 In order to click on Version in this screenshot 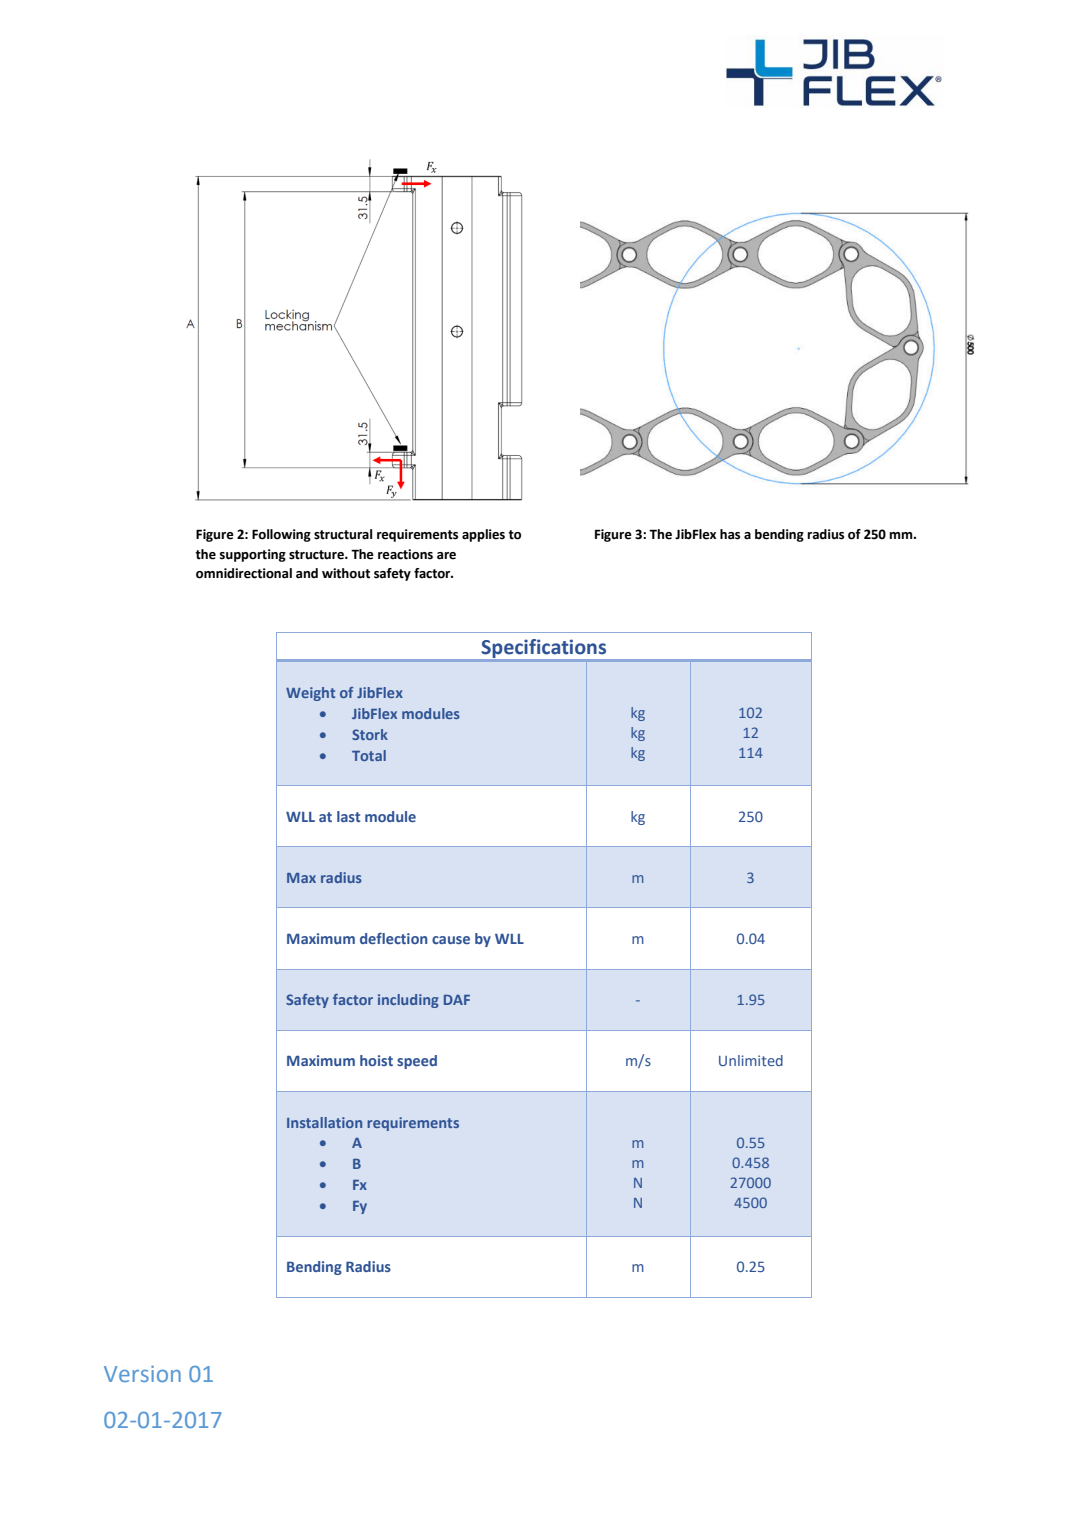, I will do `click(142, 1374)`.
